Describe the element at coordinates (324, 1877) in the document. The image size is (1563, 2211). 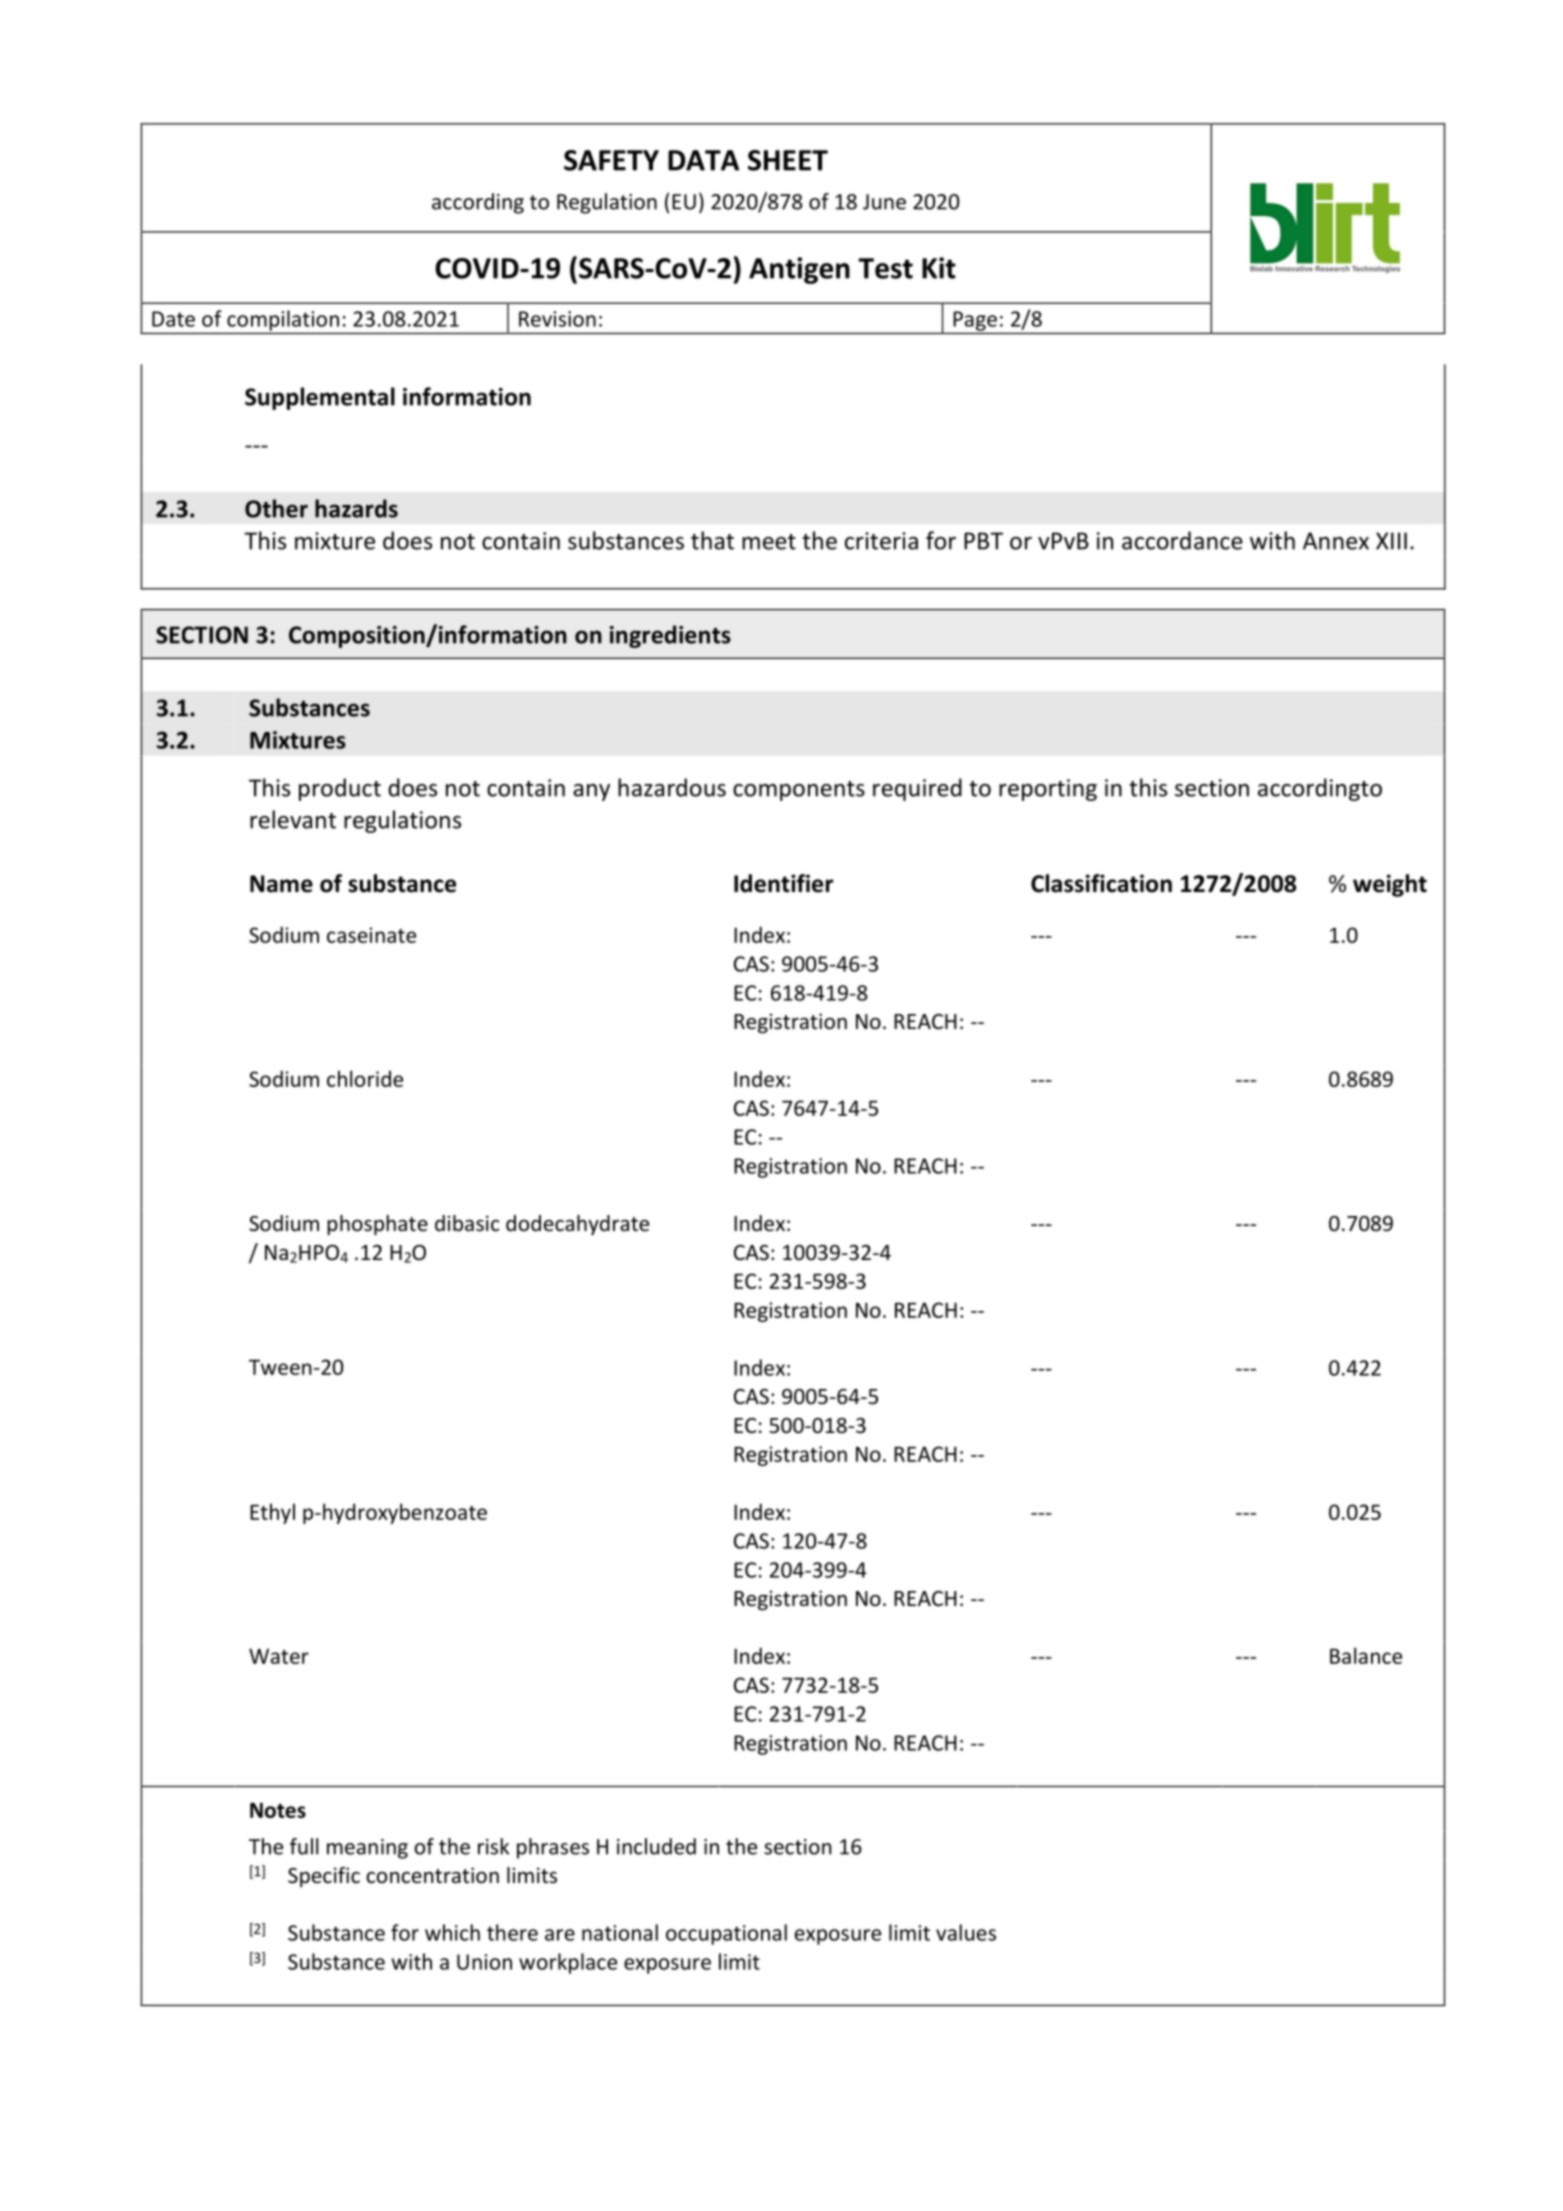
I see `Specific` at that location.
